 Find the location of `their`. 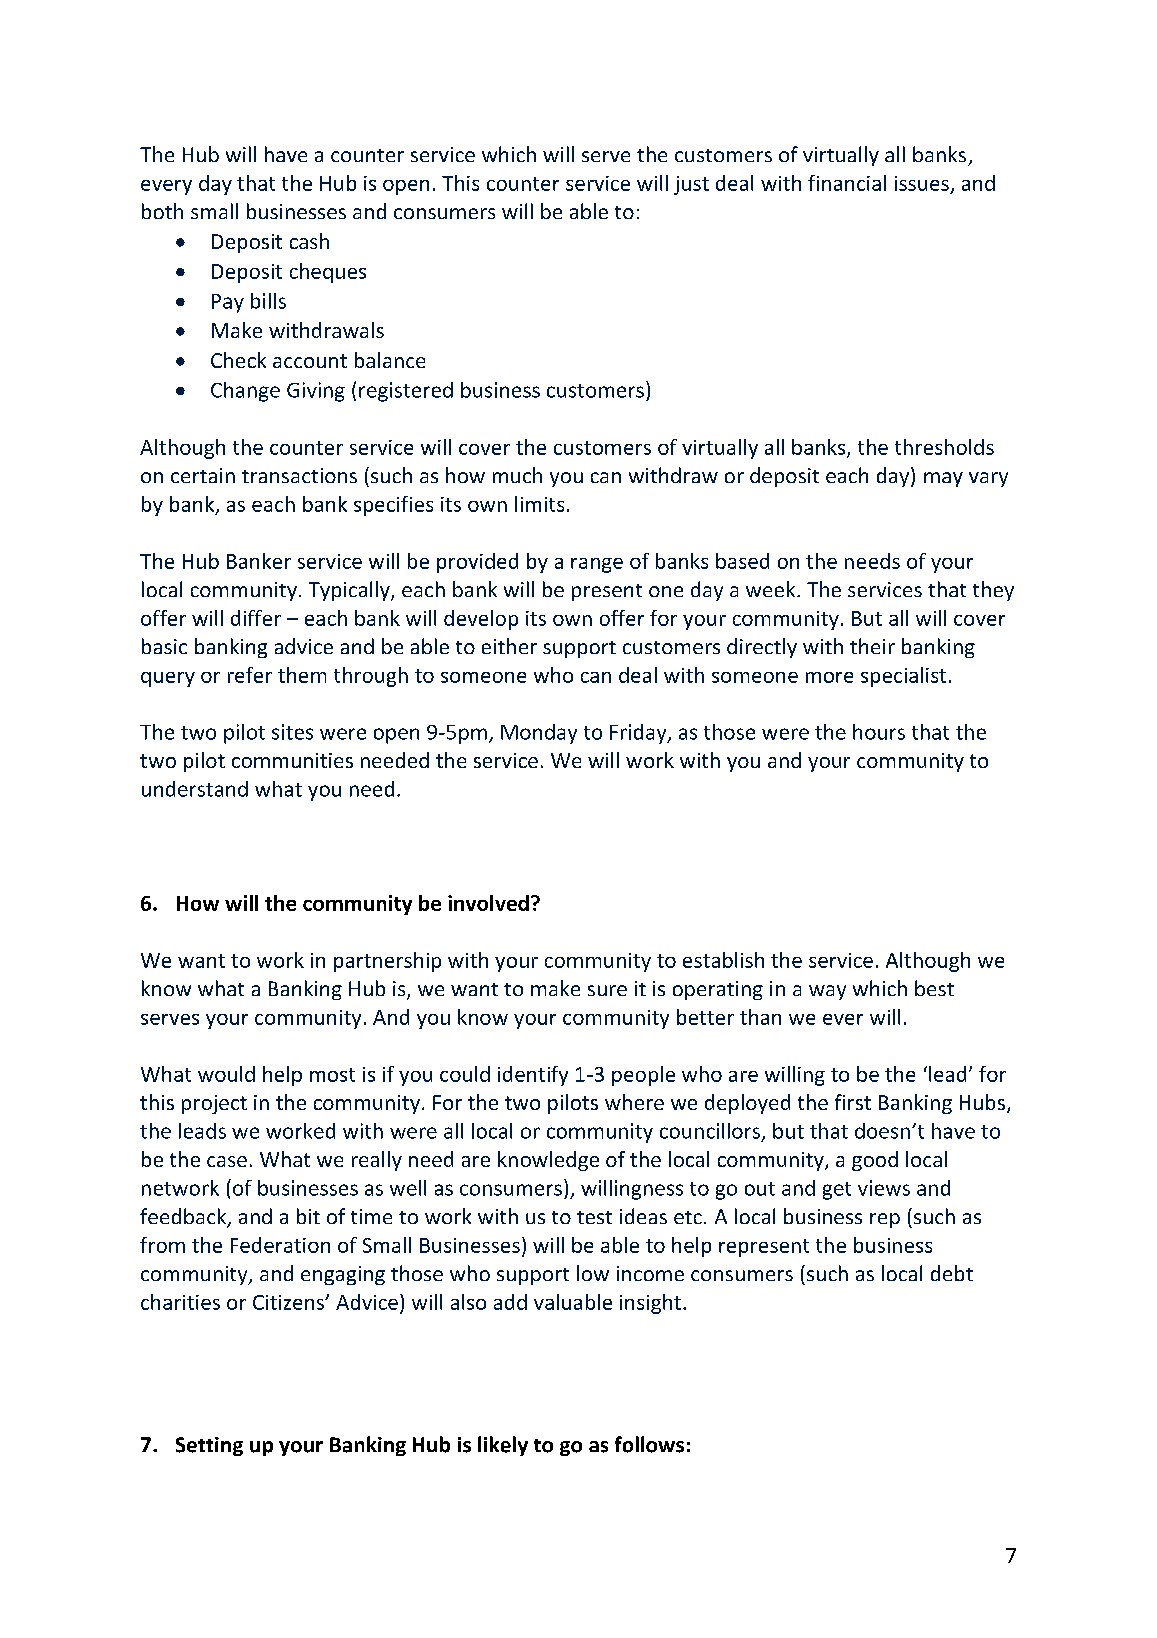

their is located at coordinates (872, 646).
